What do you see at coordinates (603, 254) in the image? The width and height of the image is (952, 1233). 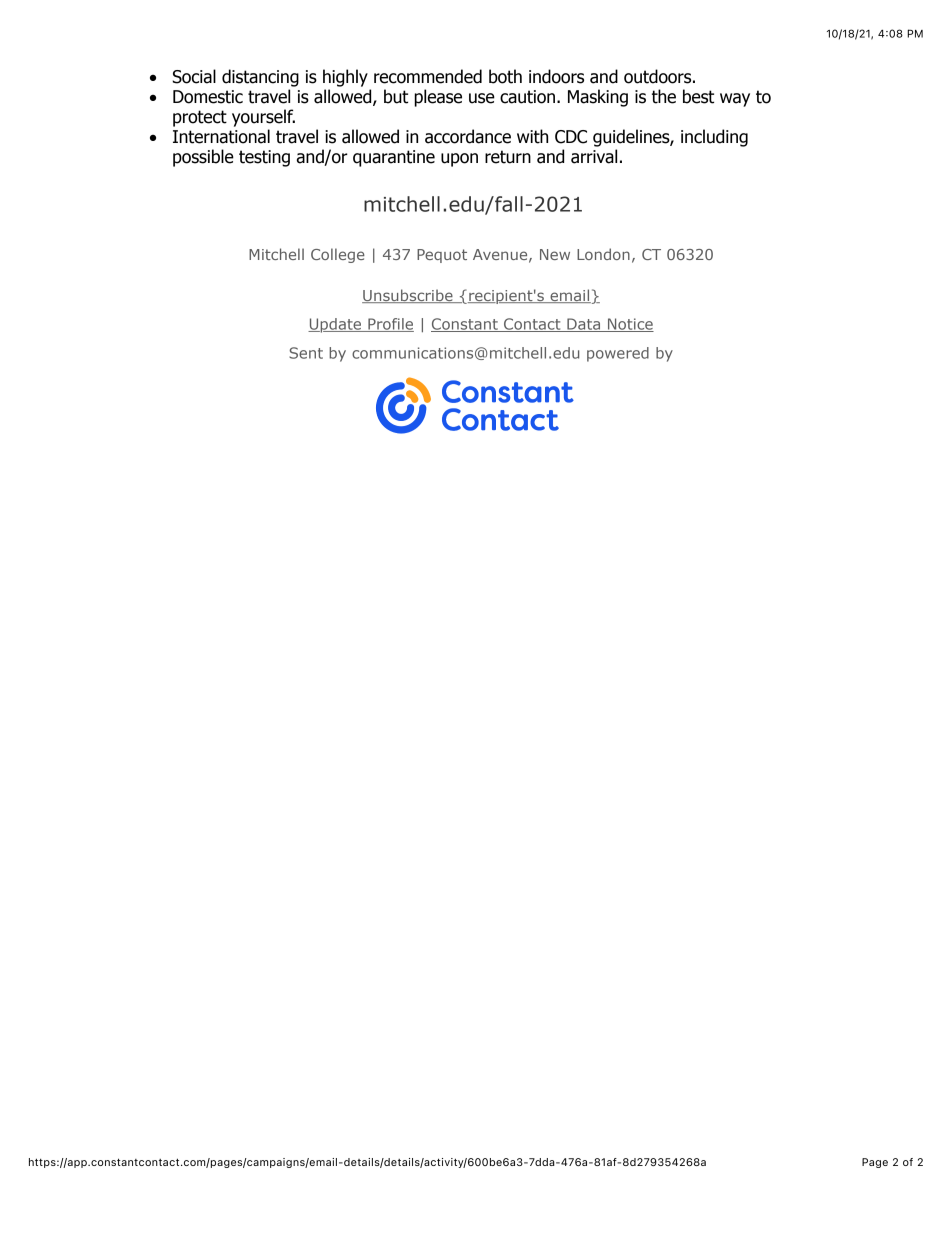 I see `London` at bounding box center [603, 254].
